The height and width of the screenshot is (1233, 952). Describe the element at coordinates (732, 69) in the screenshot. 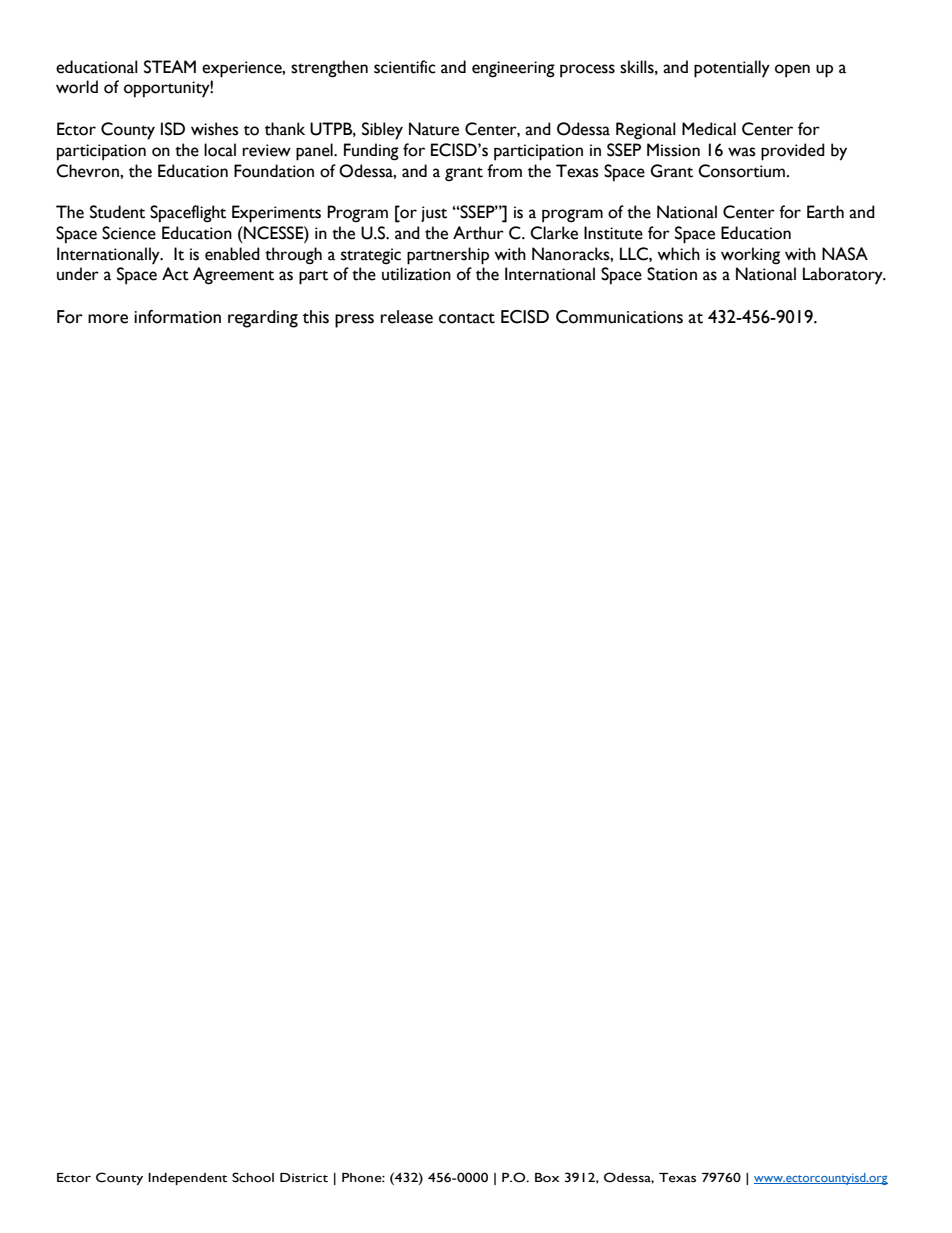

I see `potentially` at that location.
